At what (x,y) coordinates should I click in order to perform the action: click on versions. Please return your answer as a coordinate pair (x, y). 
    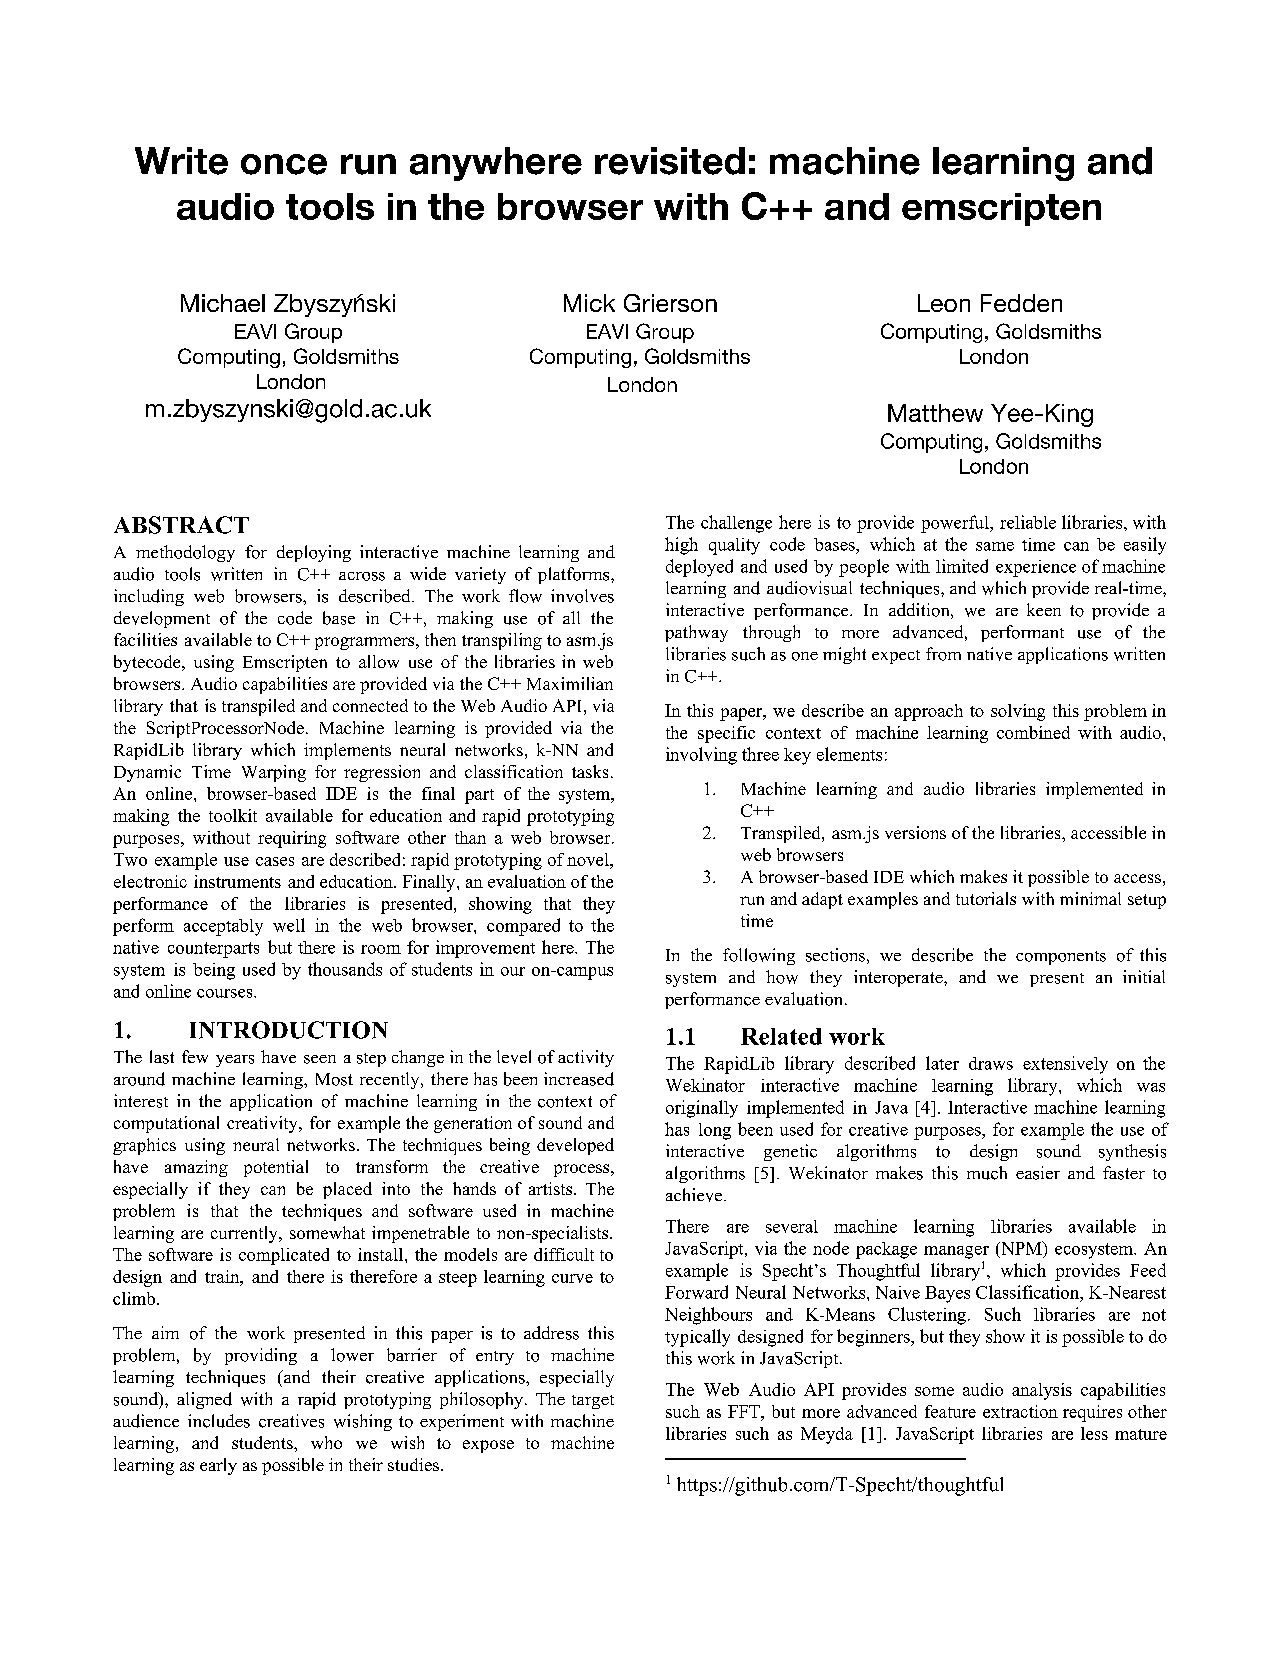
    Looking at the image, I should click on (915, 832).
